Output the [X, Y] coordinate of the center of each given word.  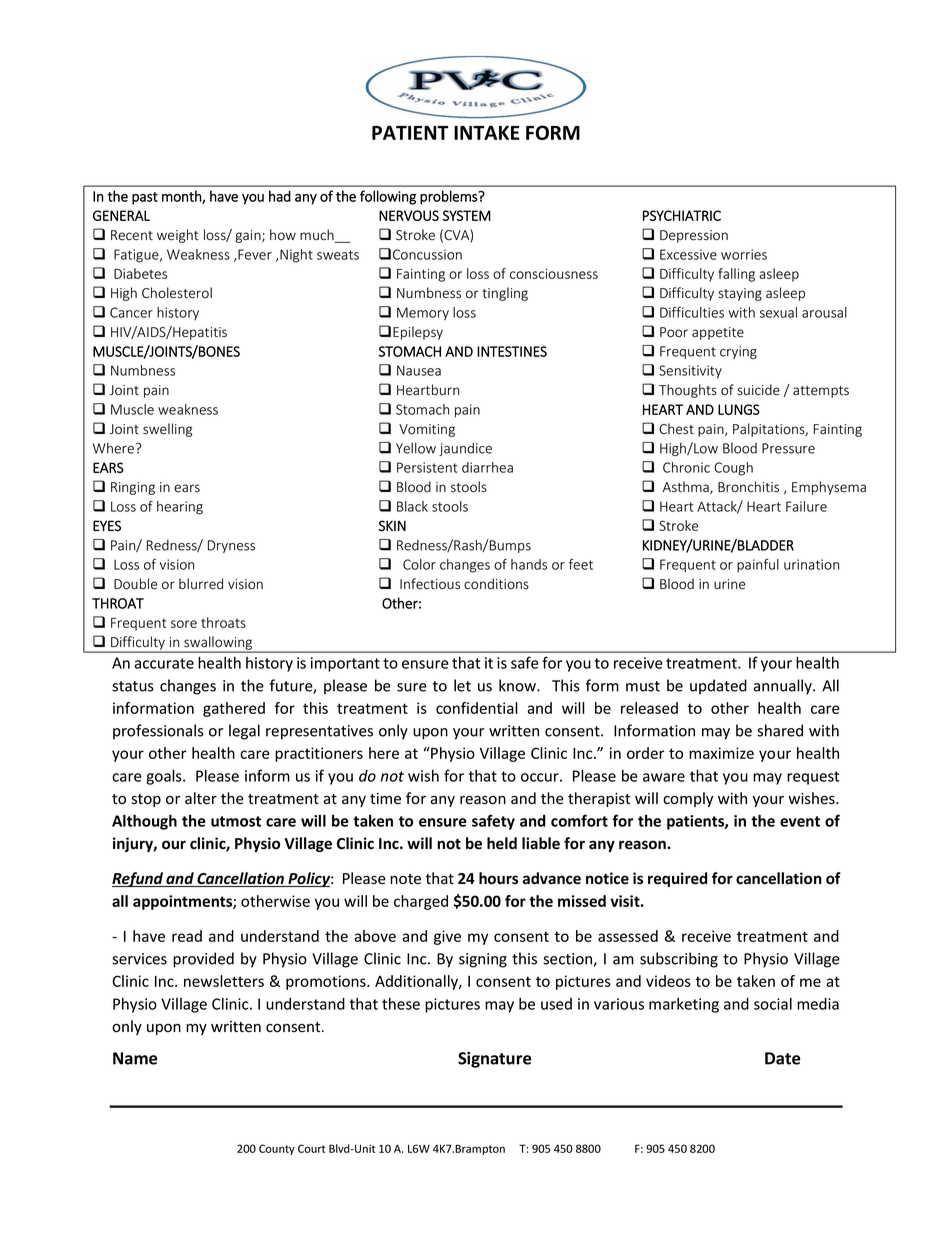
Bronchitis [748, 487]
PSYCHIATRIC [682, 215]
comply [688, 799]
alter [201, 798]
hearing [180, 508]
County [277, 1149]
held [502, 843]
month [182, 197]
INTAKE [487, 133]
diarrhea [487, 467]
